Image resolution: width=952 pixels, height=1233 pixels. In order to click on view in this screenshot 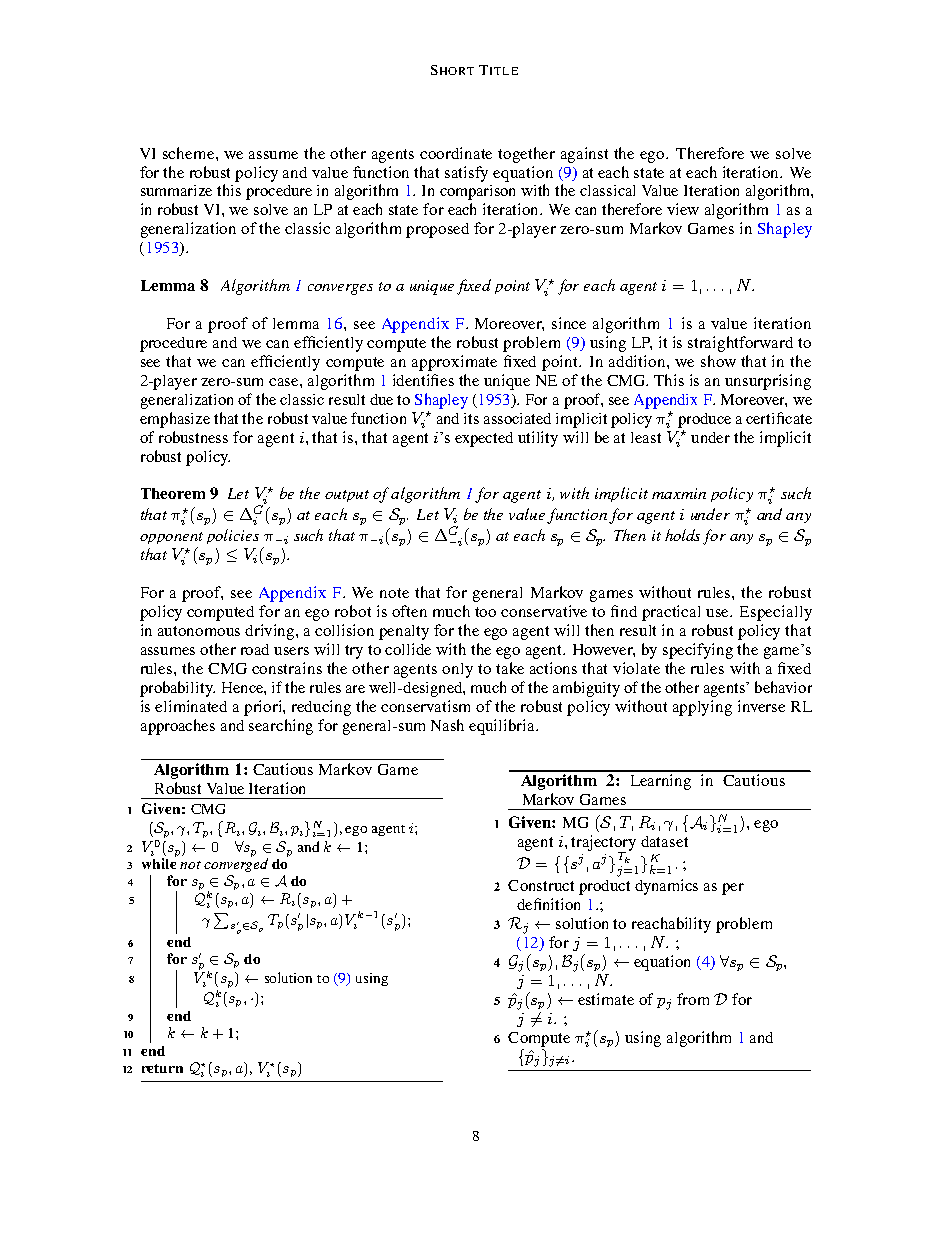, I will do `click(683, 209)`.
